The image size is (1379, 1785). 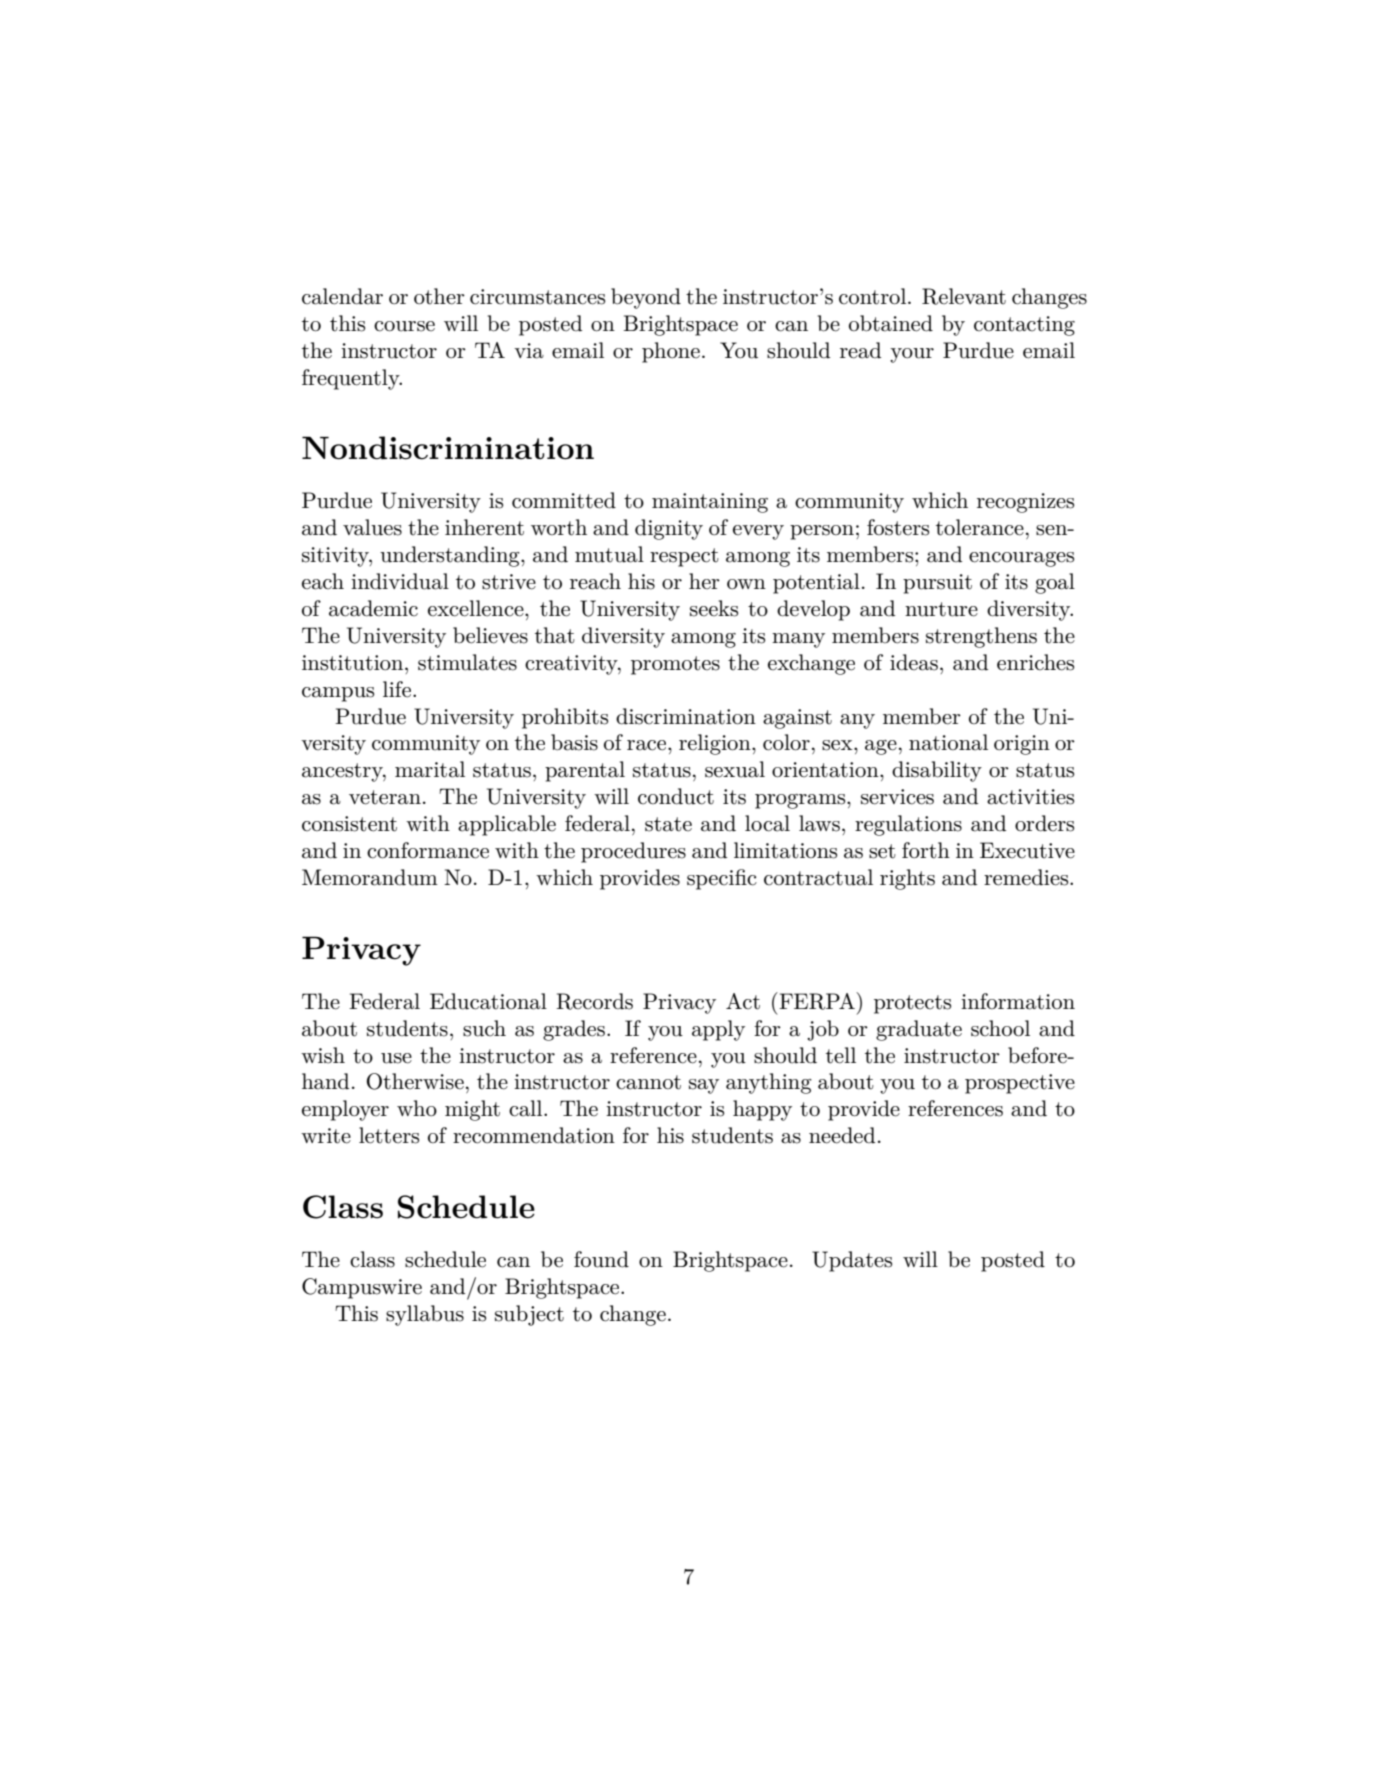 What do you see at coordinates (964, 296) in the image?
I see `Relevant` at bounding box center [964, 296].
